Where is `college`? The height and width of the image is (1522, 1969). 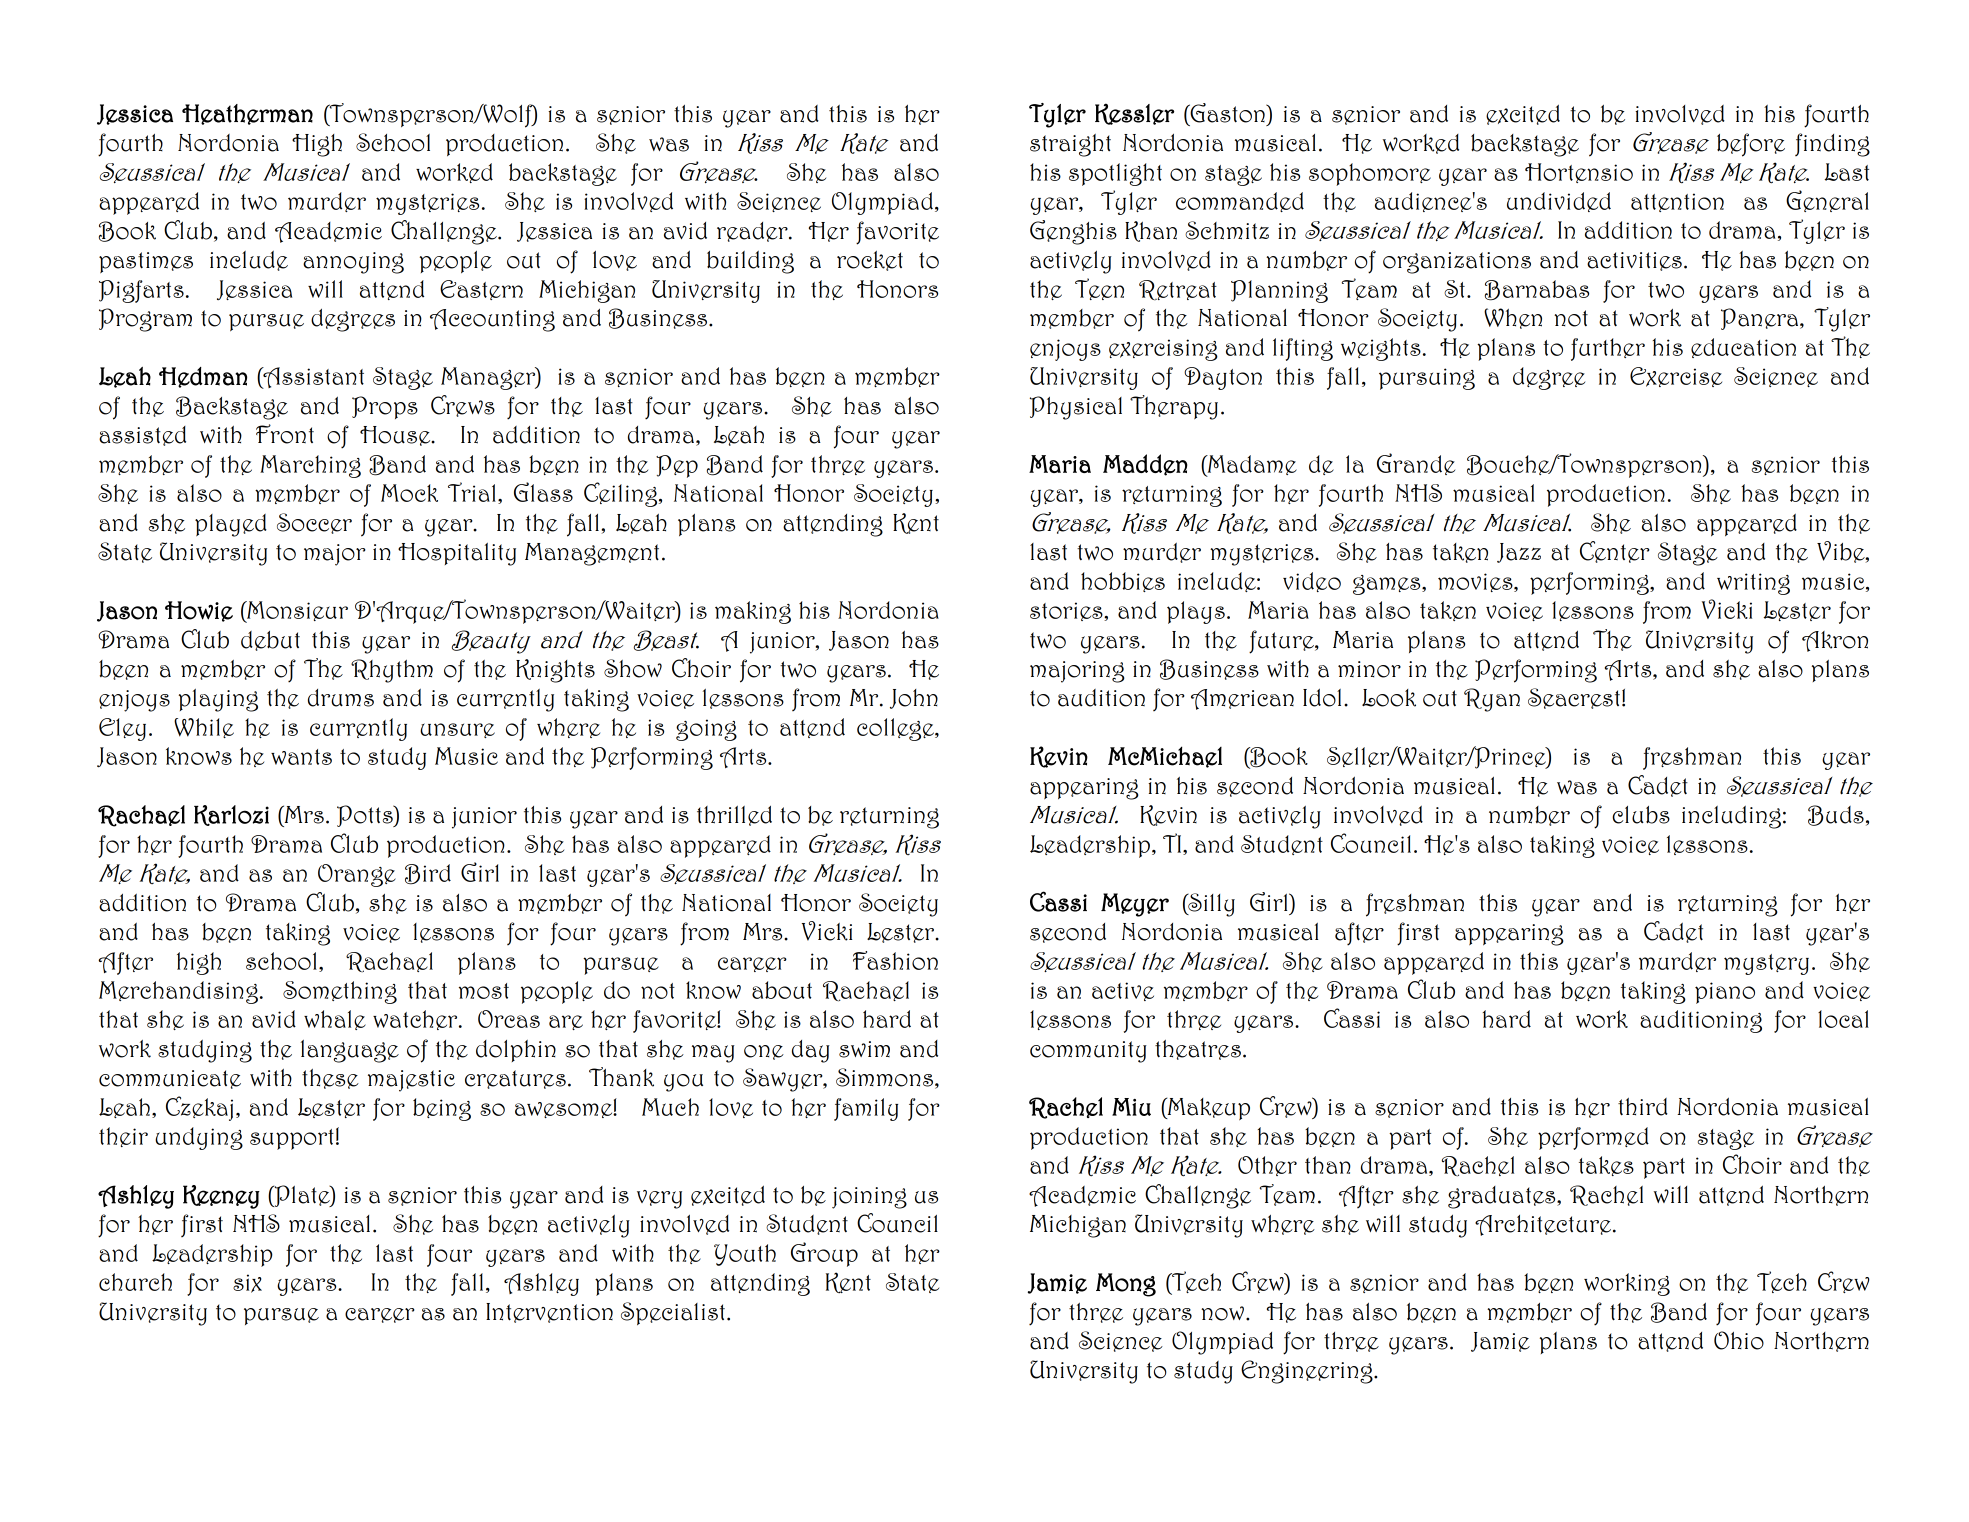
college is located at coordinates (896, 729).
